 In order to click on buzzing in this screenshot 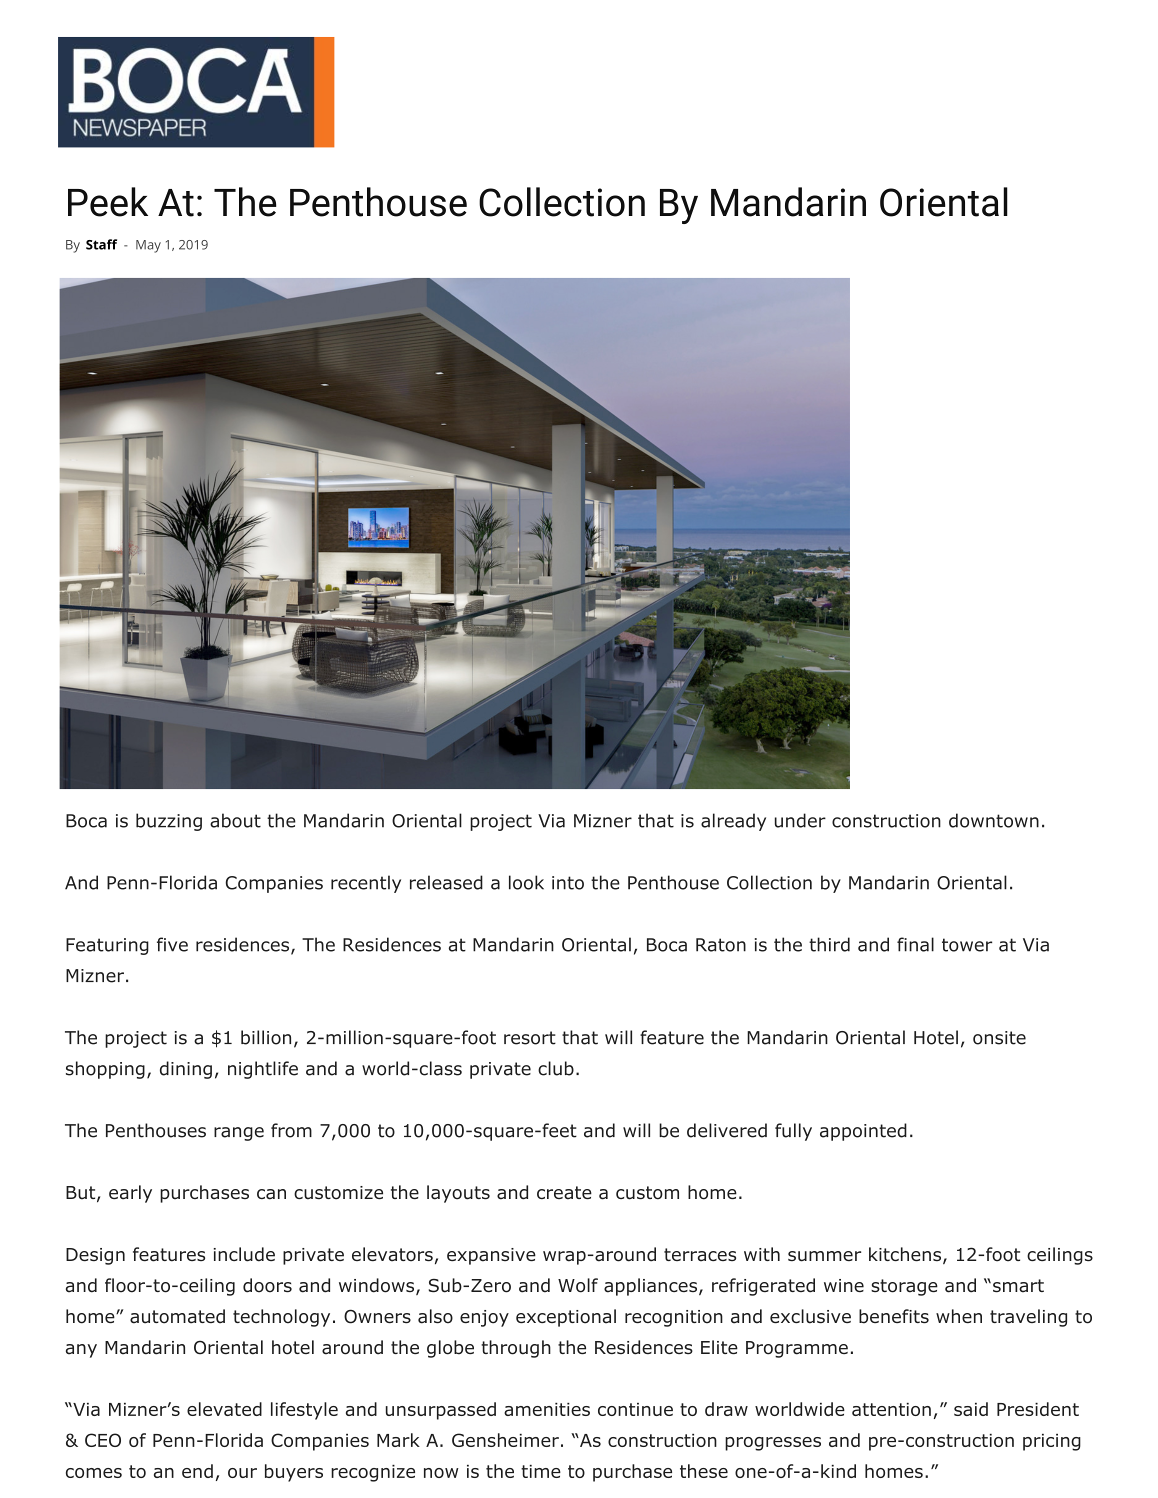, I will do `click(169, 822)`.
